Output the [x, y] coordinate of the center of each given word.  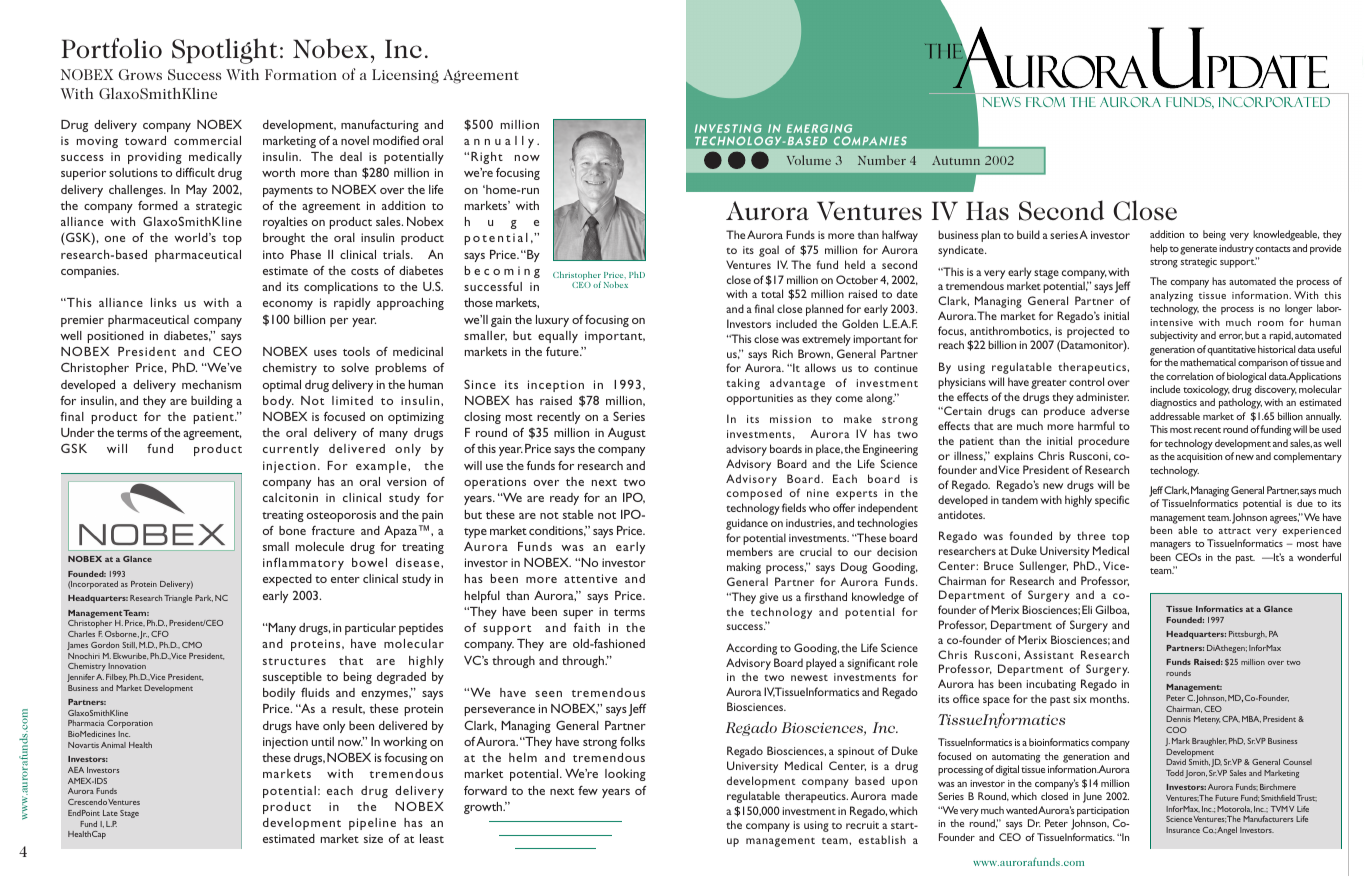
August [627, 434]
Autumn [956, 160]
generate [1198, 250]
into [273, 254]
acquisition [1199, 458]
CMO [192, 645]
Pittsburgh [1248, 635]
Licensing [405, 76]
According [751, 649]
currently [291, 450]
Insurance [1183, 830]
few [588, 790]
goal [769, 251]
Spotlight [225, 51]
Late [110, 813]
